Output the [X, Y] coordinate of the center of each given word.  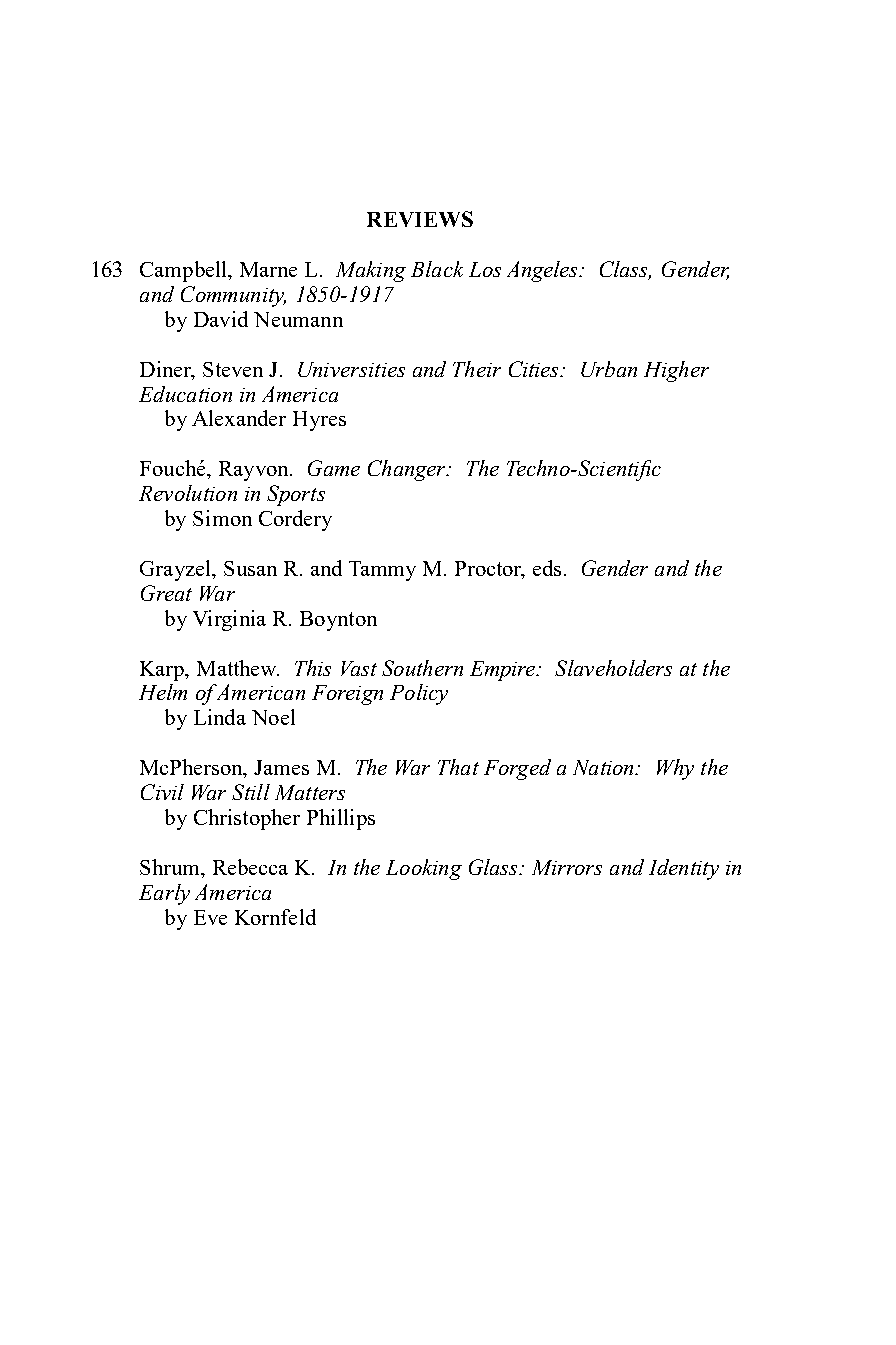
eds [549, 568]
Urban [609, 369]
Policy [419, 694]
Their [477, 369]
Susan [250, 568]
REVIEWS [420, 219]
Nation [605, 767]
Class [625, 270]
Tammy [382, 571]
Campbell [185, 271]
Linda [220, 717]
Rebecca [250, 867]
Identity [684, 869]
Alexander [239, 418]
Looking [424, 869]
